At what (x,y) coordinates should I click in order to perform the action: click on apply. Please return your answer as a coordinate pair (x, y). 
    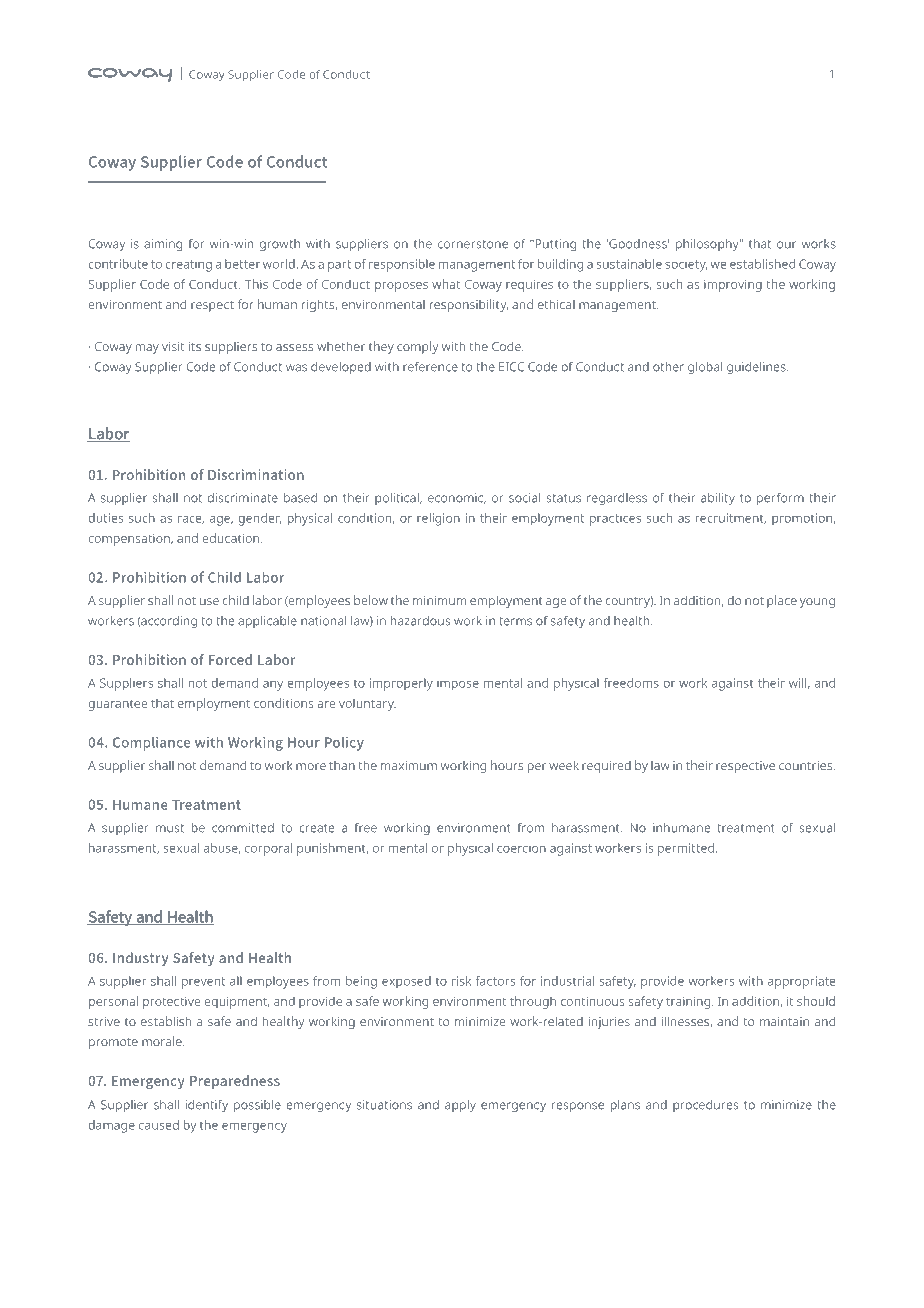
    Looking at the image, I should click on (460, 1106).
